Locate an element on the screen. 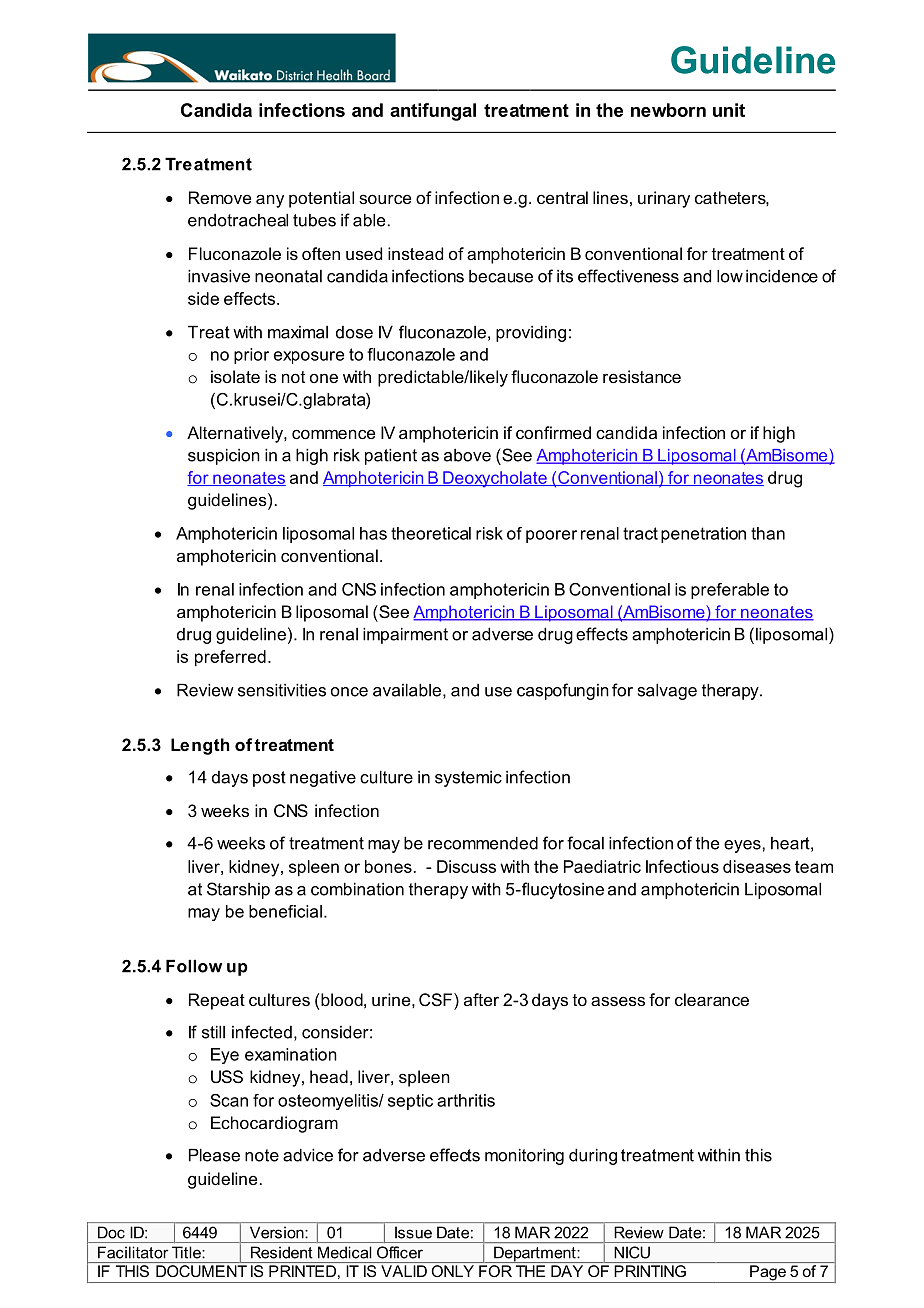  Starship is located at coordinates (238, 890).
